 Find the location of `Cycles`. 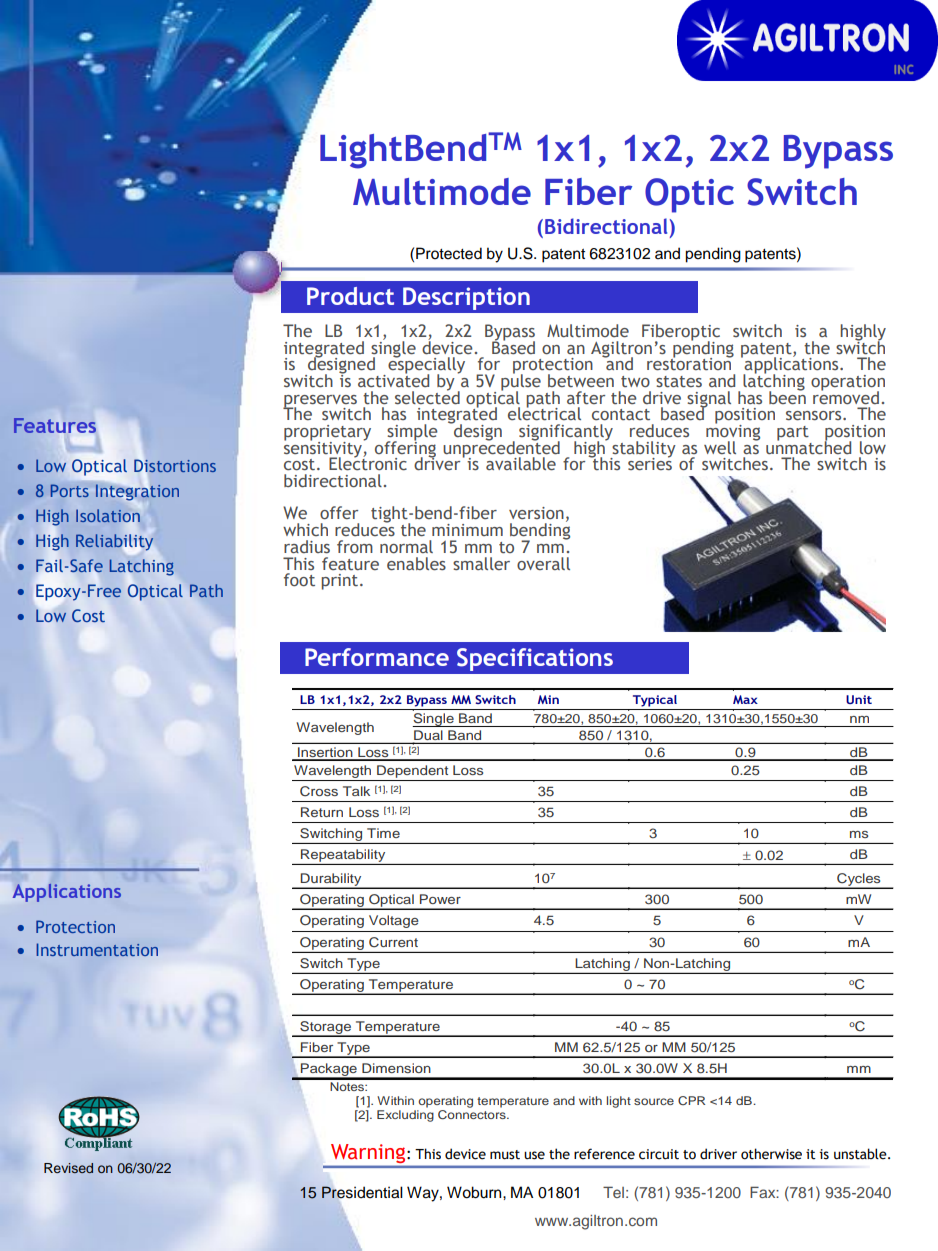

Cycles is located at coordinates (859, 880).
